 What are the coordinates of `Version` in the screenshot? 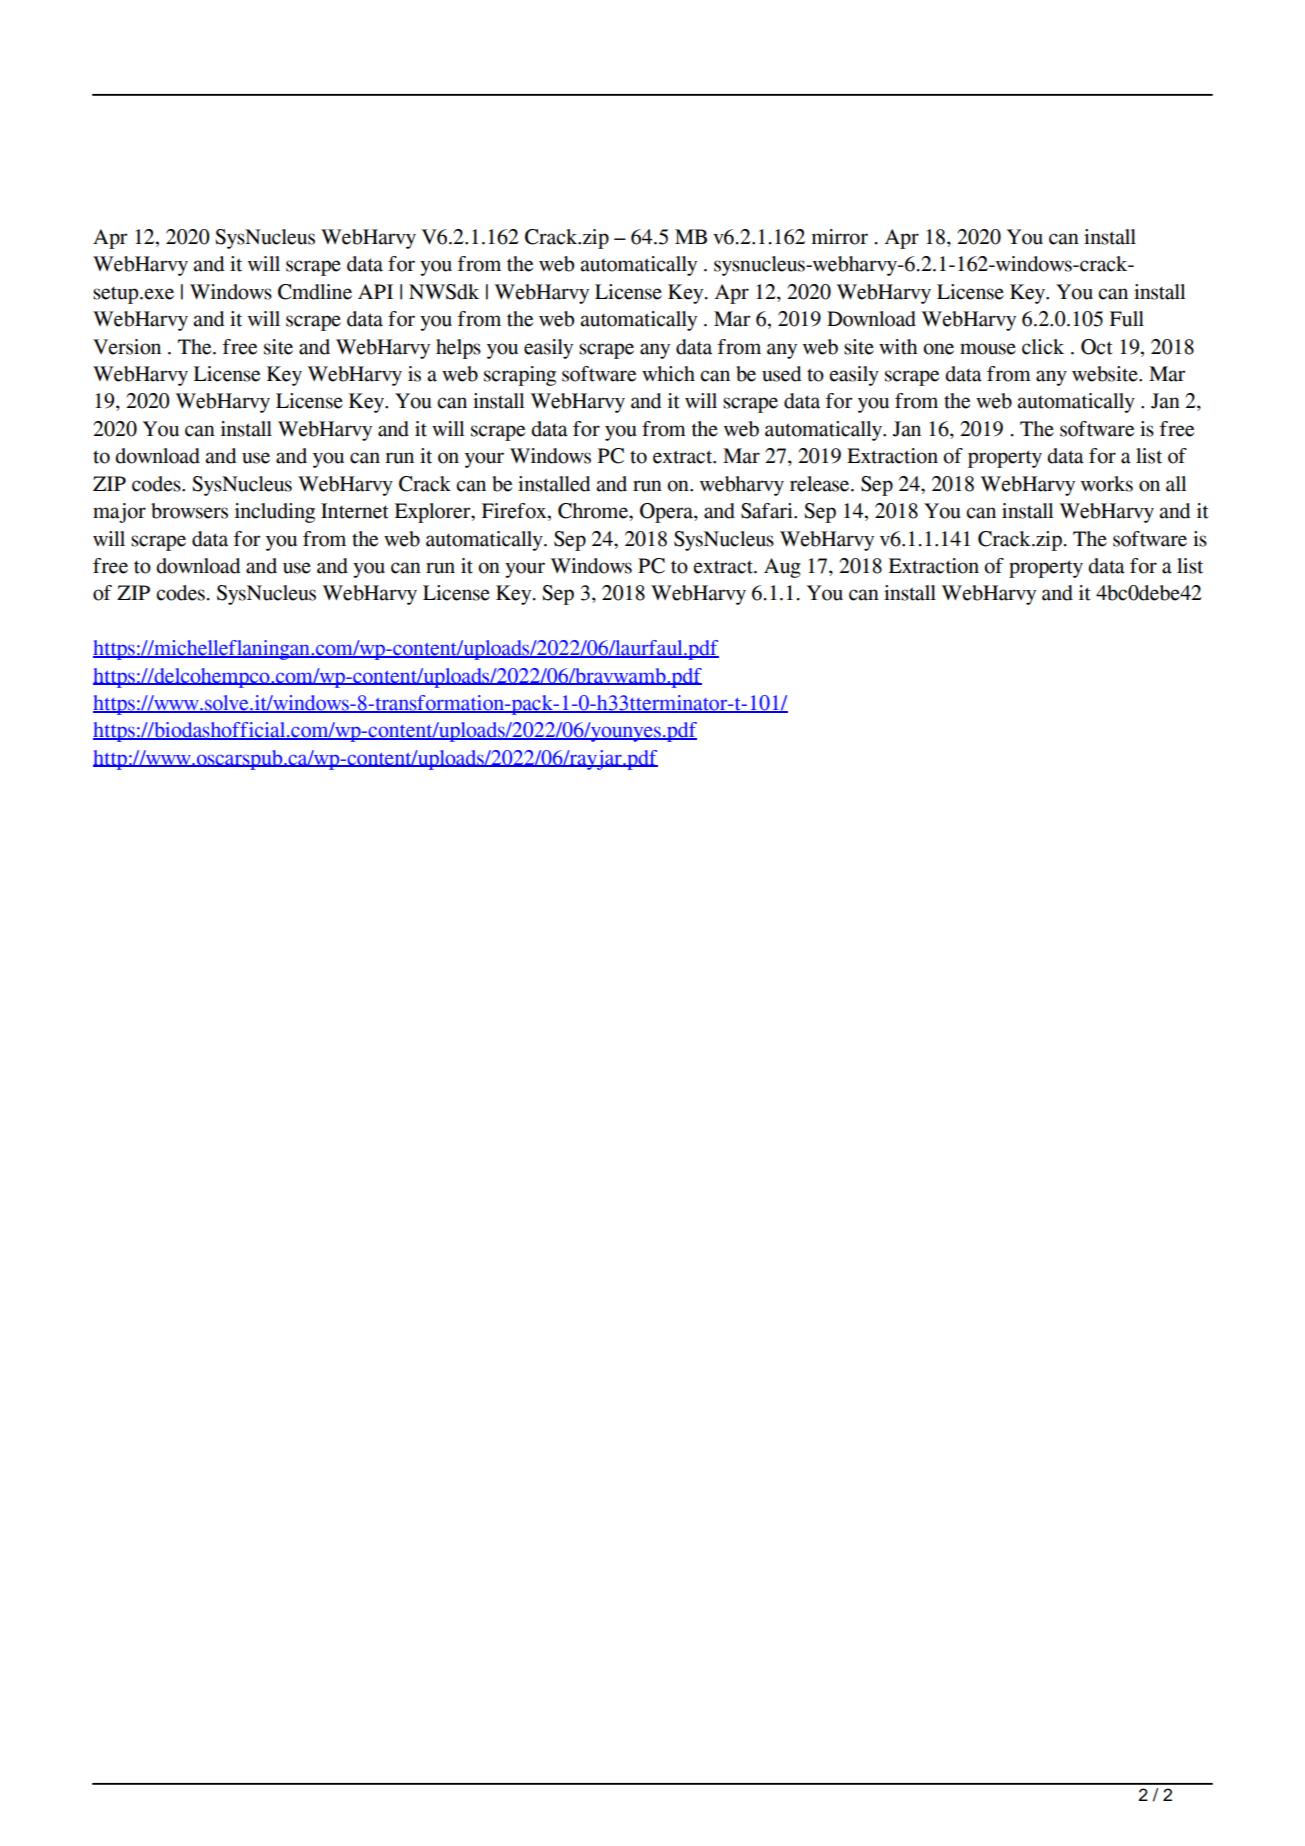 It's located at (127, 347).
